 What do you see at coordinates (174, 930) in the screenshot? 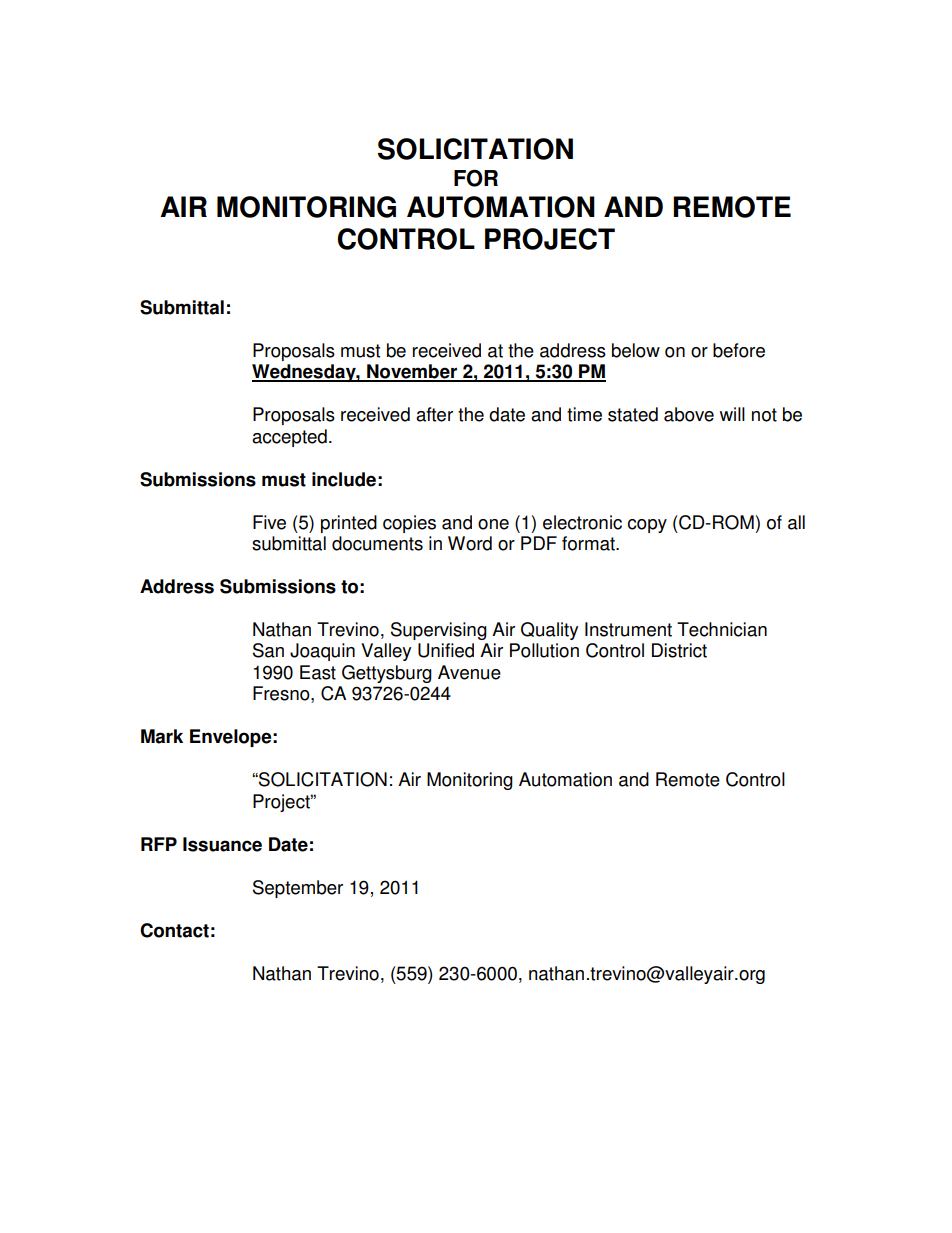
I see `Contact` at bounding box center [174, 930].
